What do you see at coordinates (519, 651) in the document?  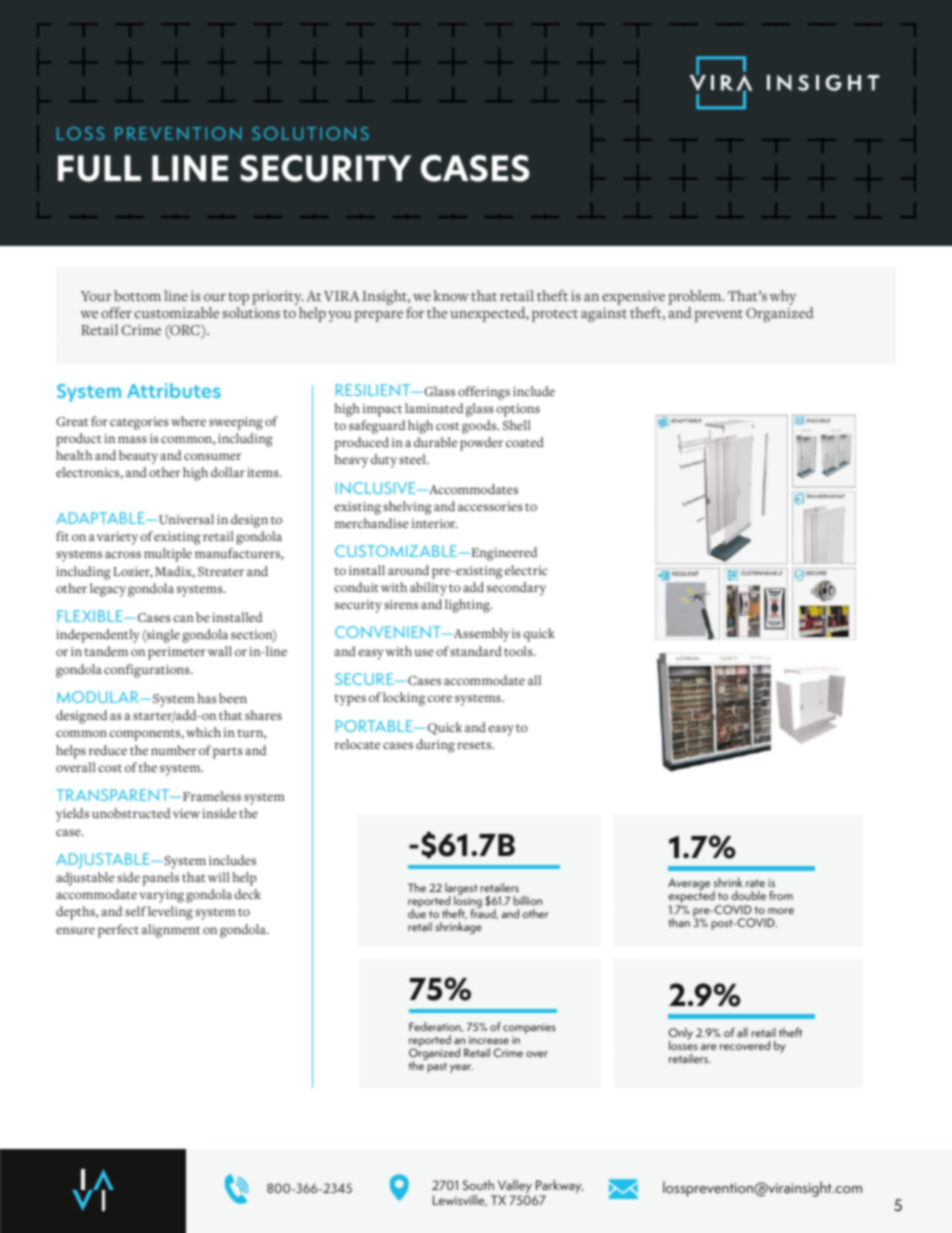 I see `tools` at bounding box center [519, 651].
